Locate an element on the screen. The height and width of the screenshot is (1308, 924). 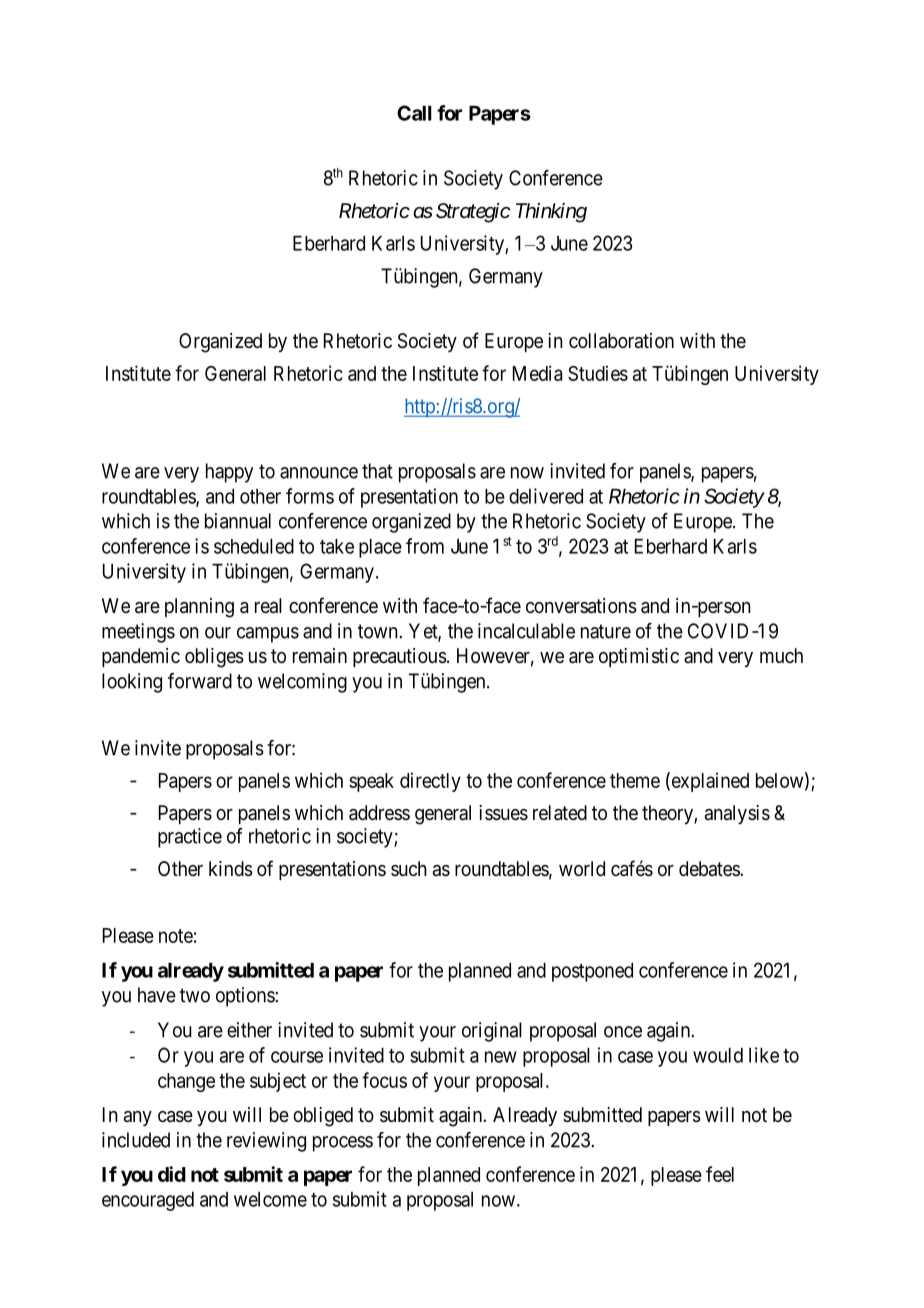
Call is located at coordinates (414, 113).
